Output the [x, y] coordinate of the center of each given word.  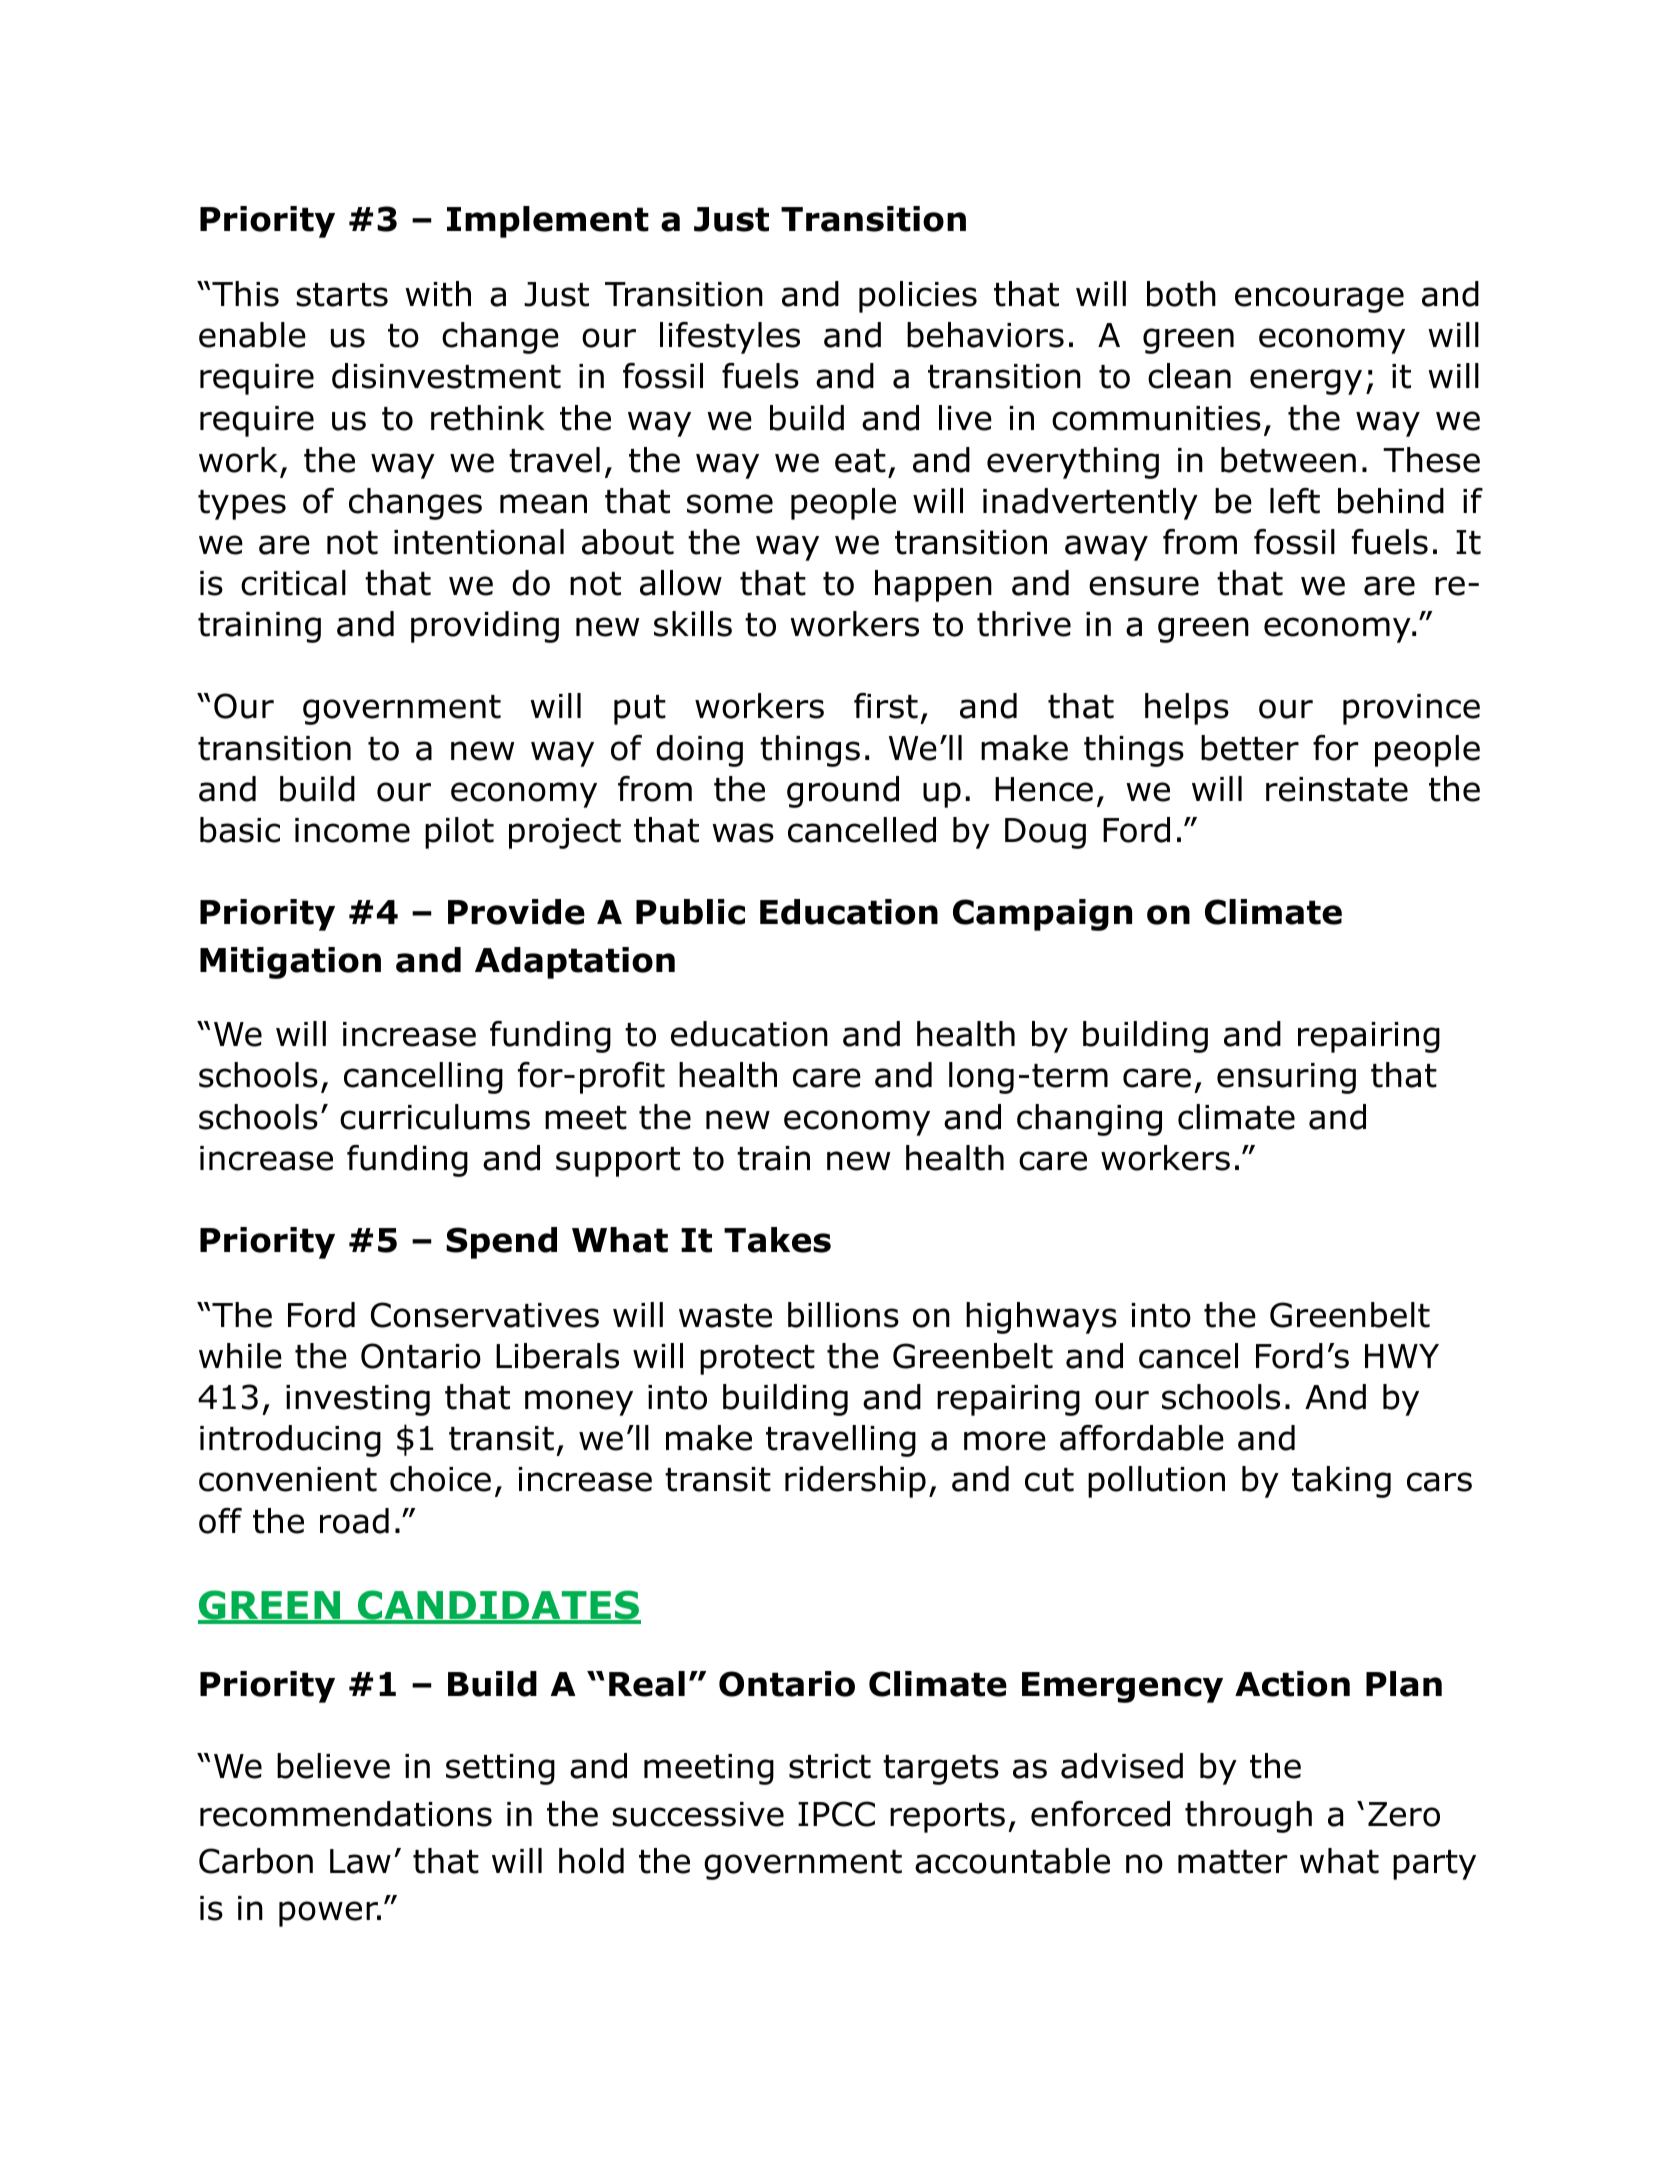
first [886, 706]
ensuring [1286, 1078]
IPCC [836, 1814]
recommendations [346, 1814]
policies [918, 297]
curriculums [435, 1117]
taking [1341, 1482]
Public [690, 912]
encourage [1319, 300]
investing [358, 1400]
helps [1187, 709]
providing [485, 627]
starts [342, 295]
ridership [855, 1482]
